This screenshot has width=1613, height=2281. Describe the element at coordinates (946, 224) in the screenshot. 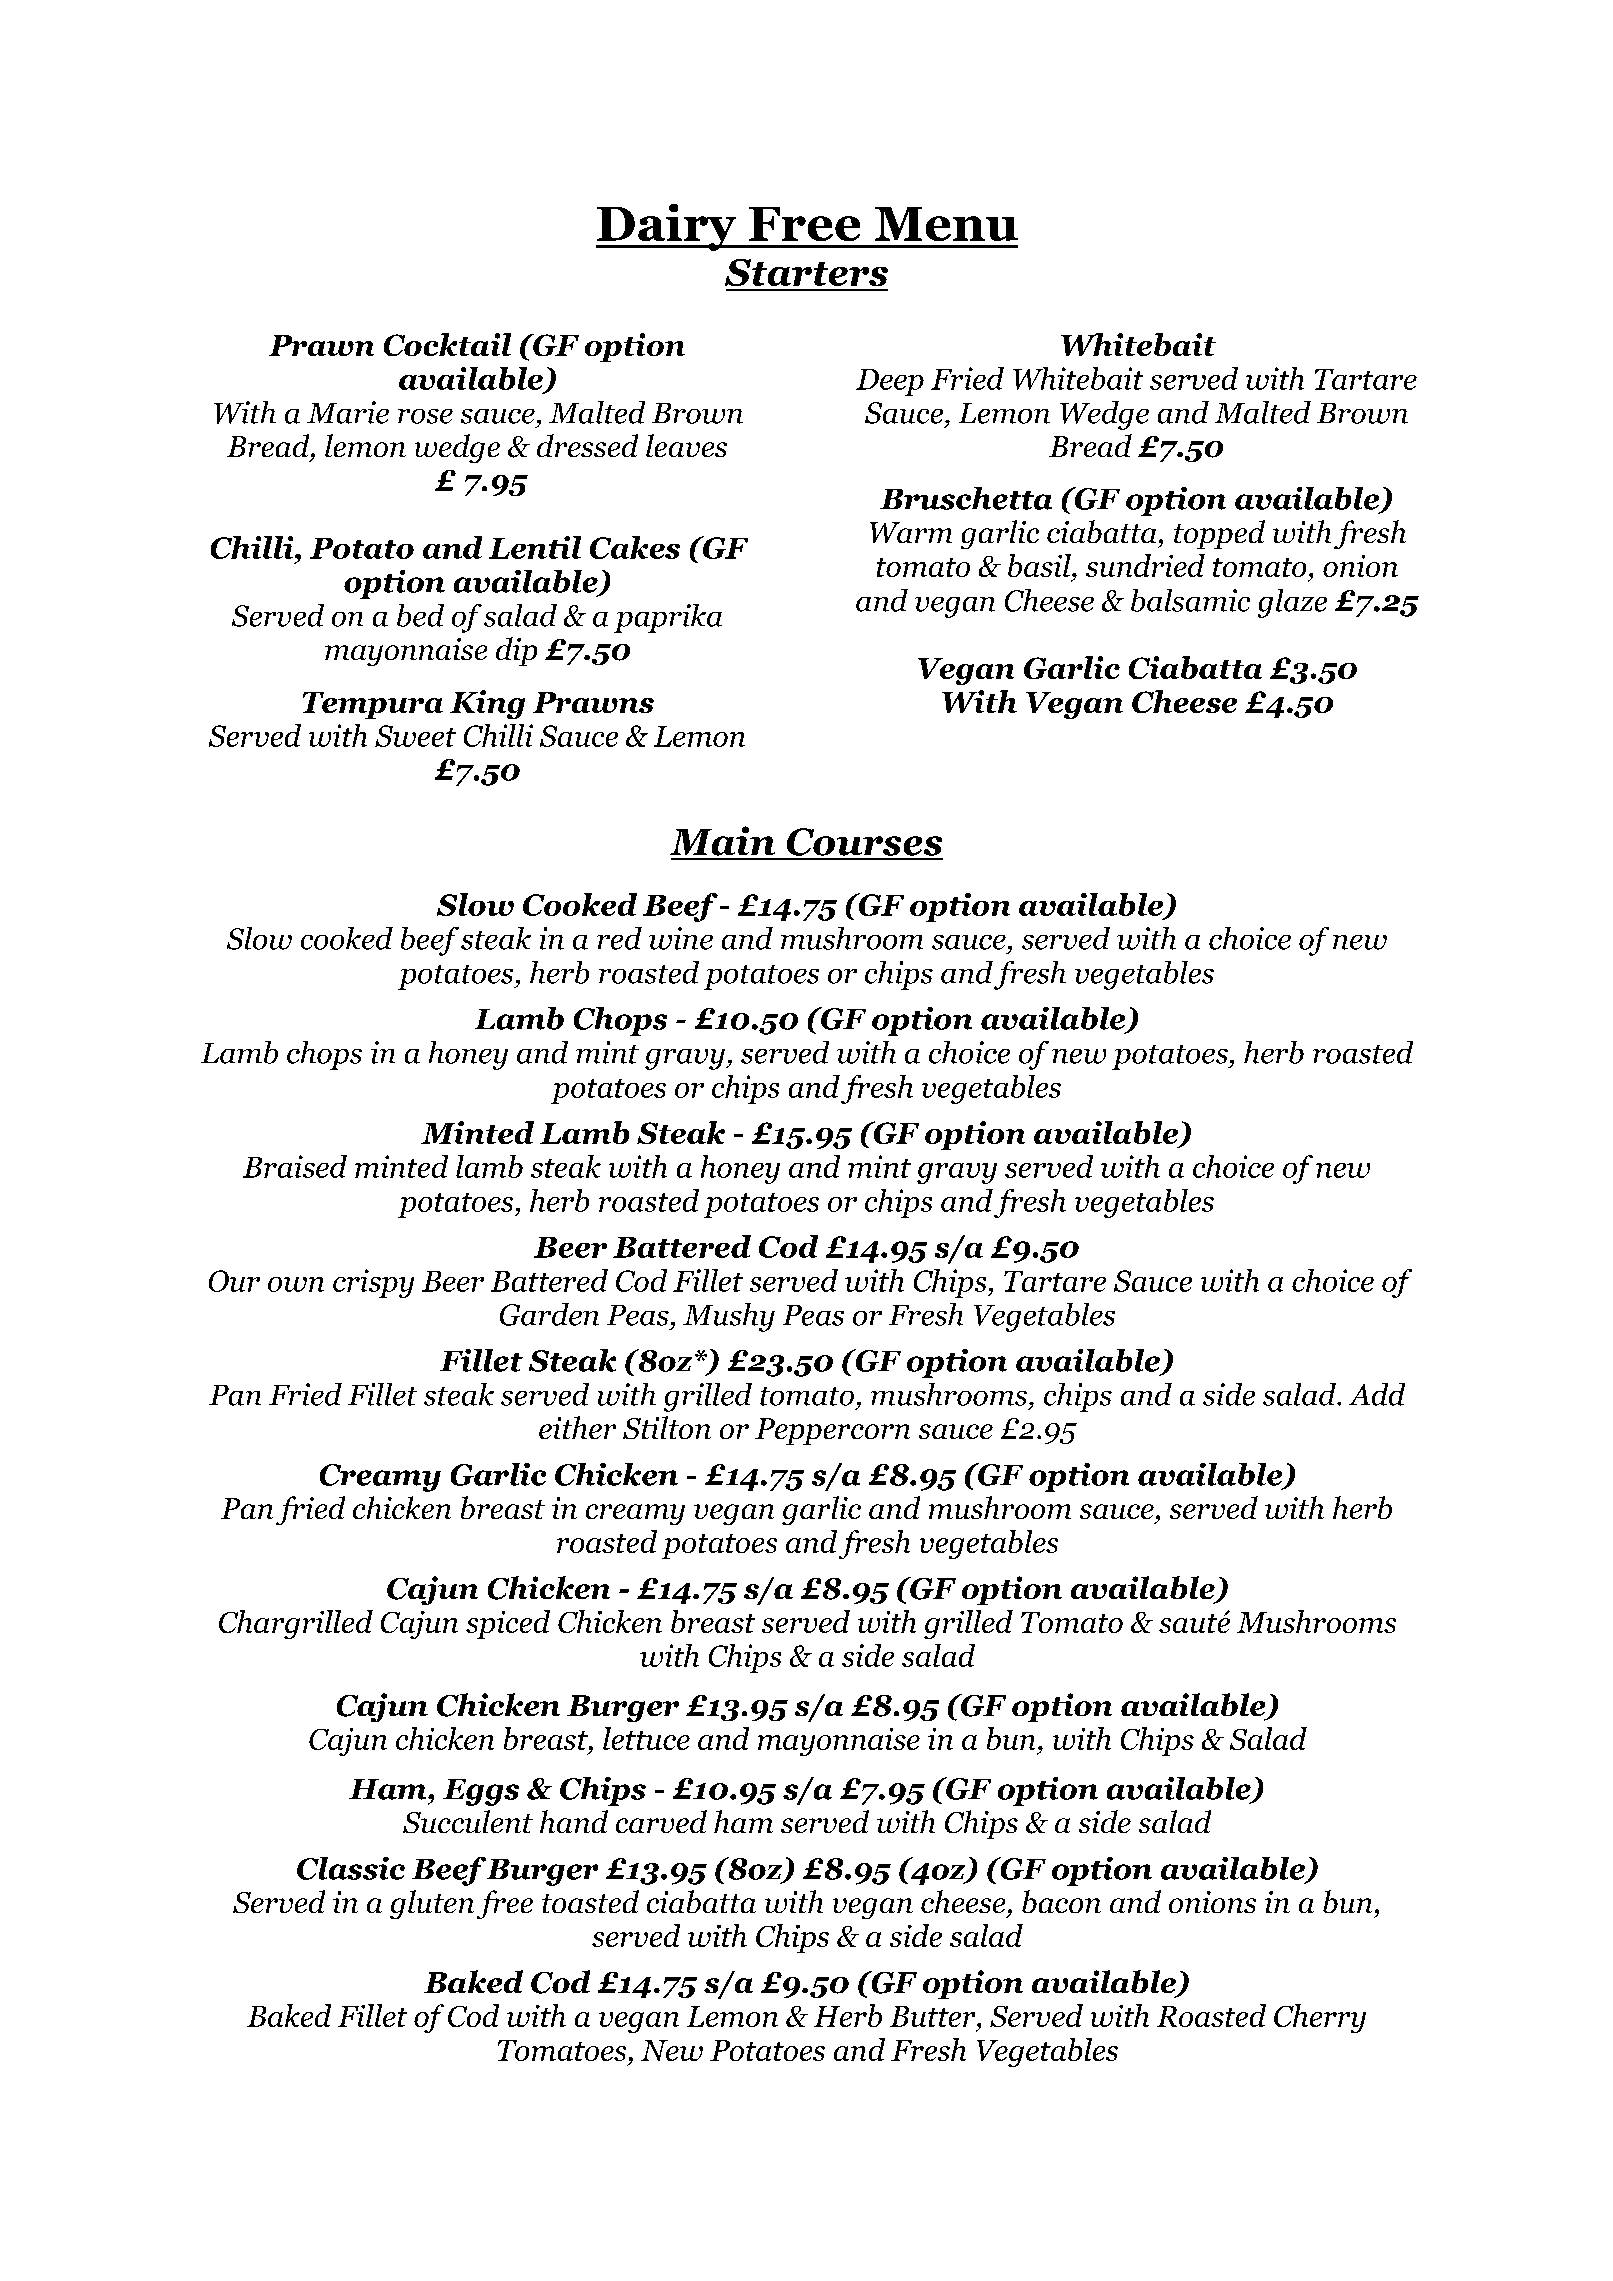

I see `Menu` at that location.
